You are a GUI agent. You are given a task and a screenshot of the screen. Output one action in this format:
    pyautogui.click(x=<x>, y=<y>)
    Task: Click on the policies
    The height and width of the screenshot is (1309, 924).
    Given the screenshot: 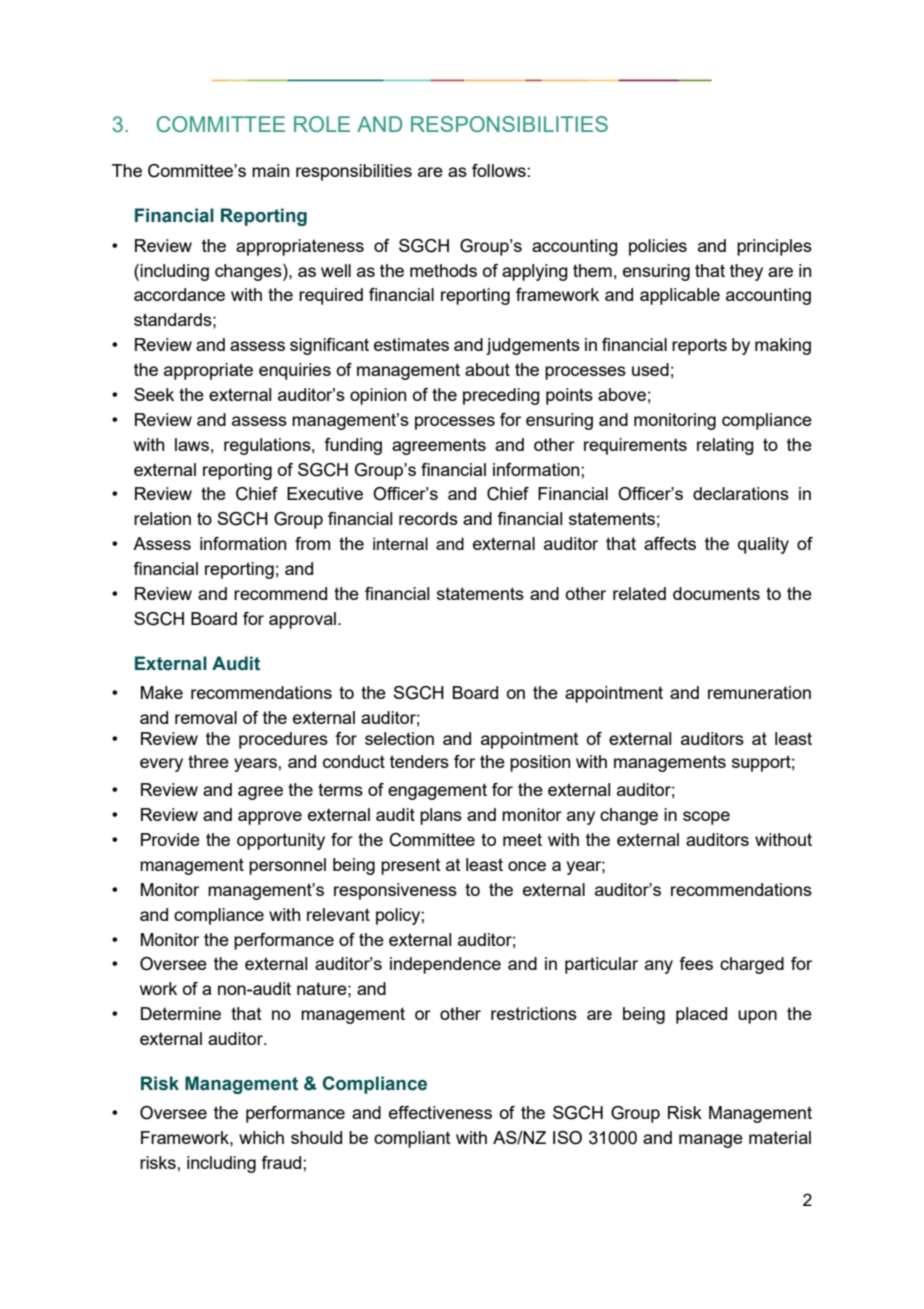 What is the action you would take?
    pyautogui.click(x=658, y=247)
